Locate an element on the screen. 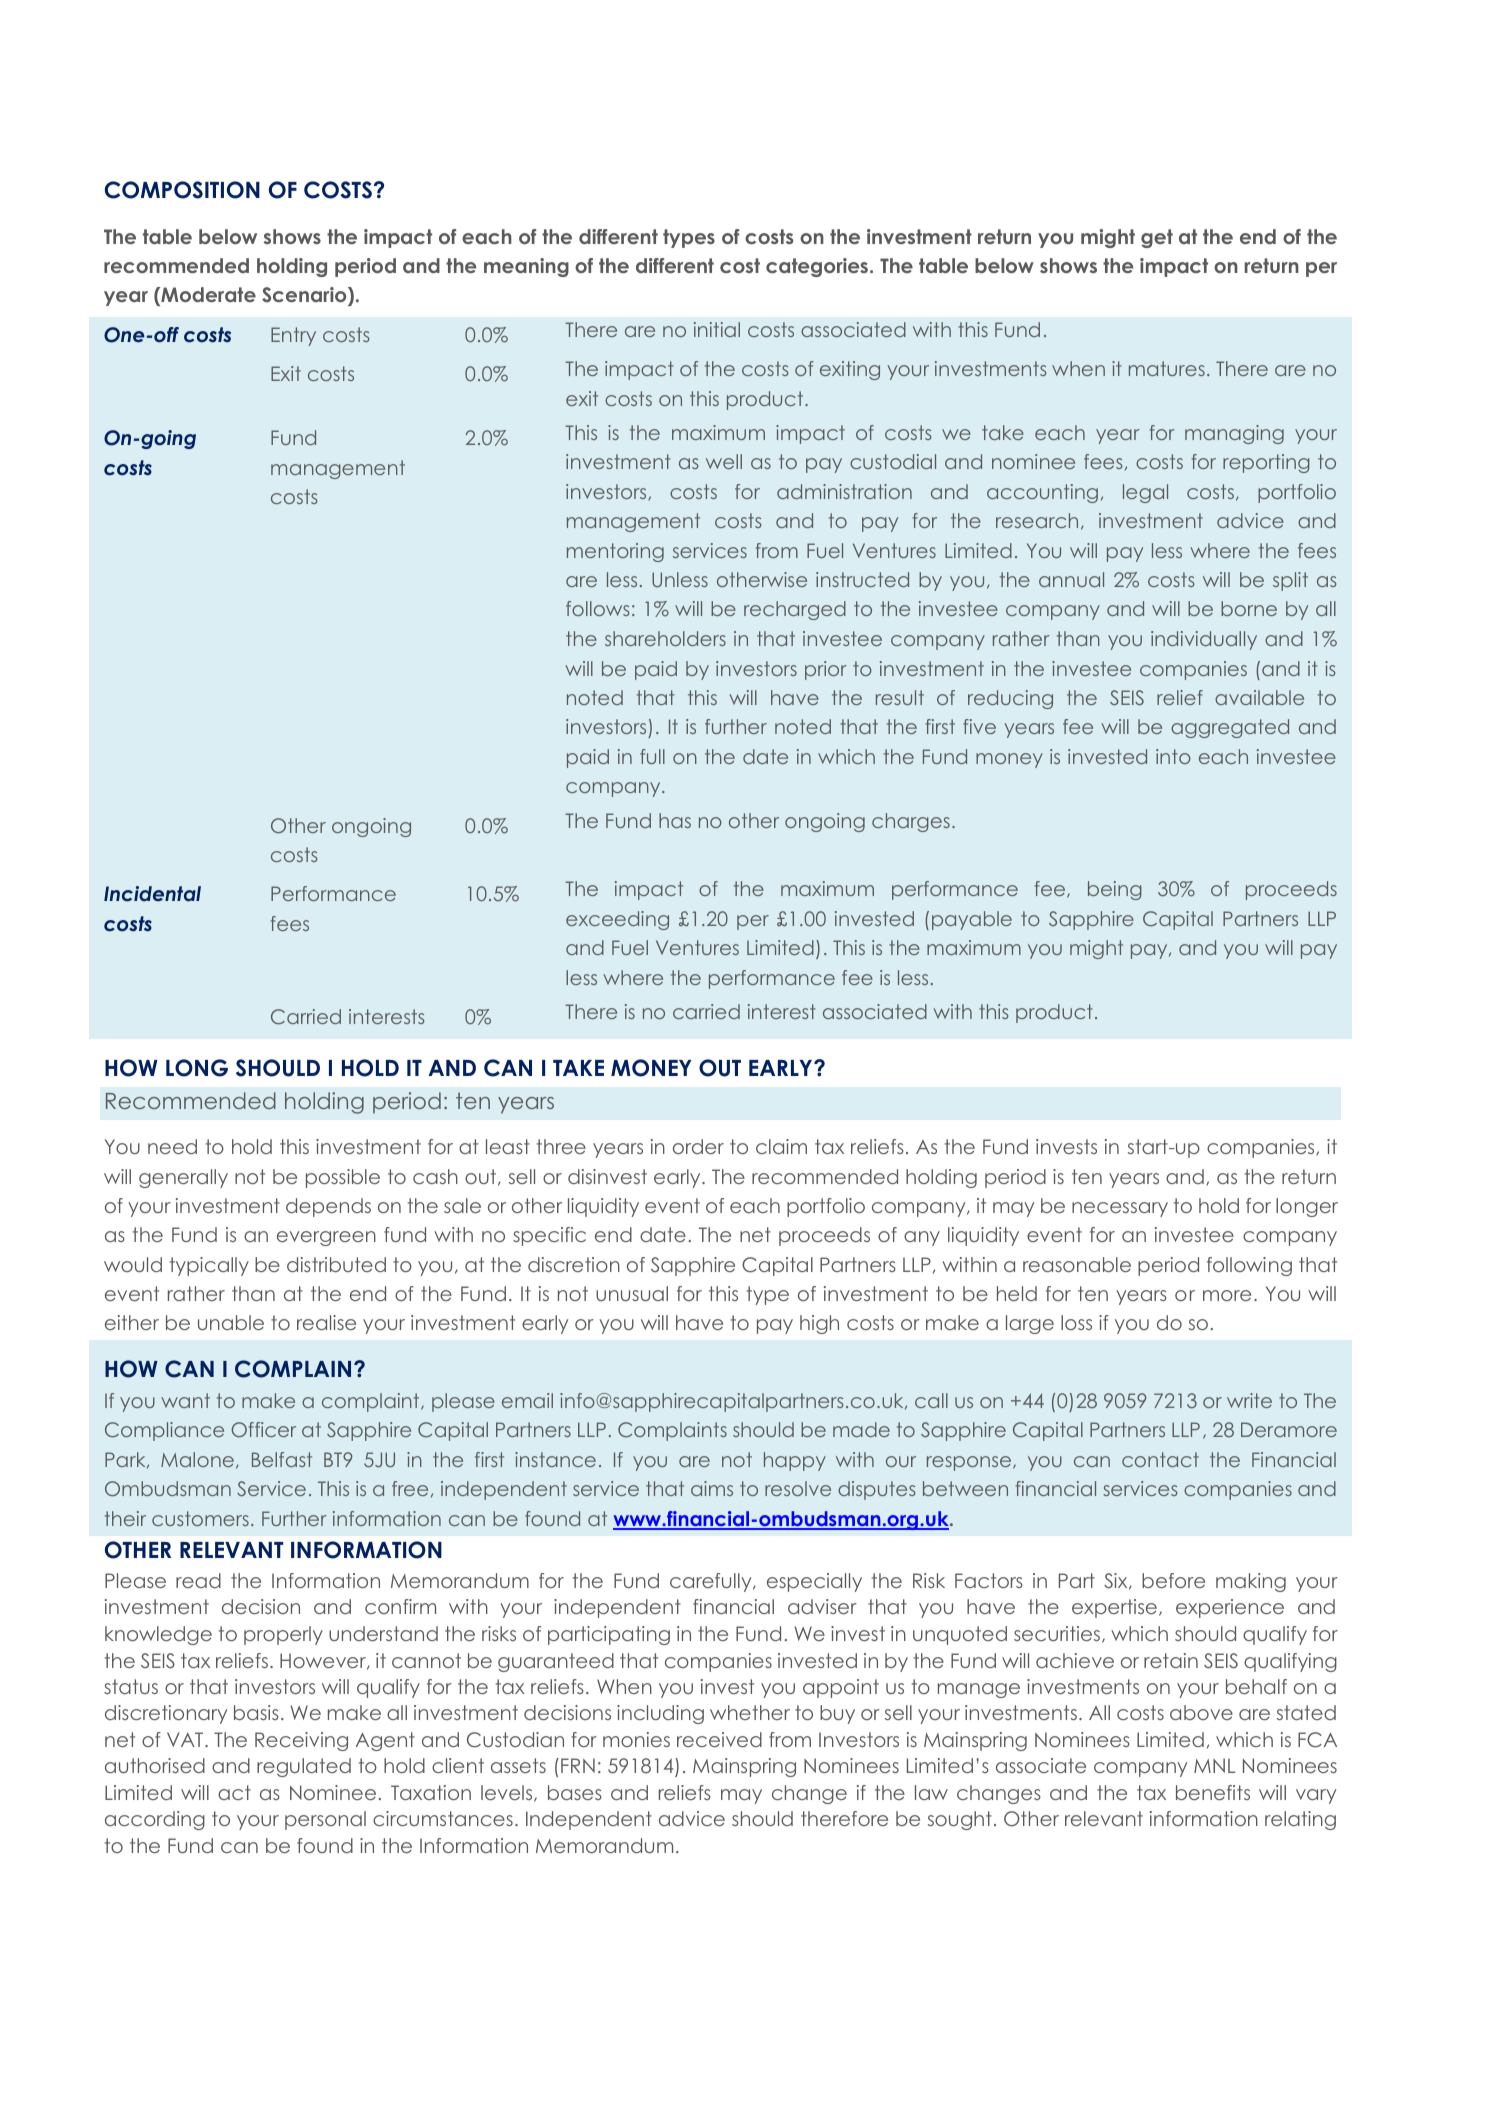  get is located at coordinates (1157, 238).
